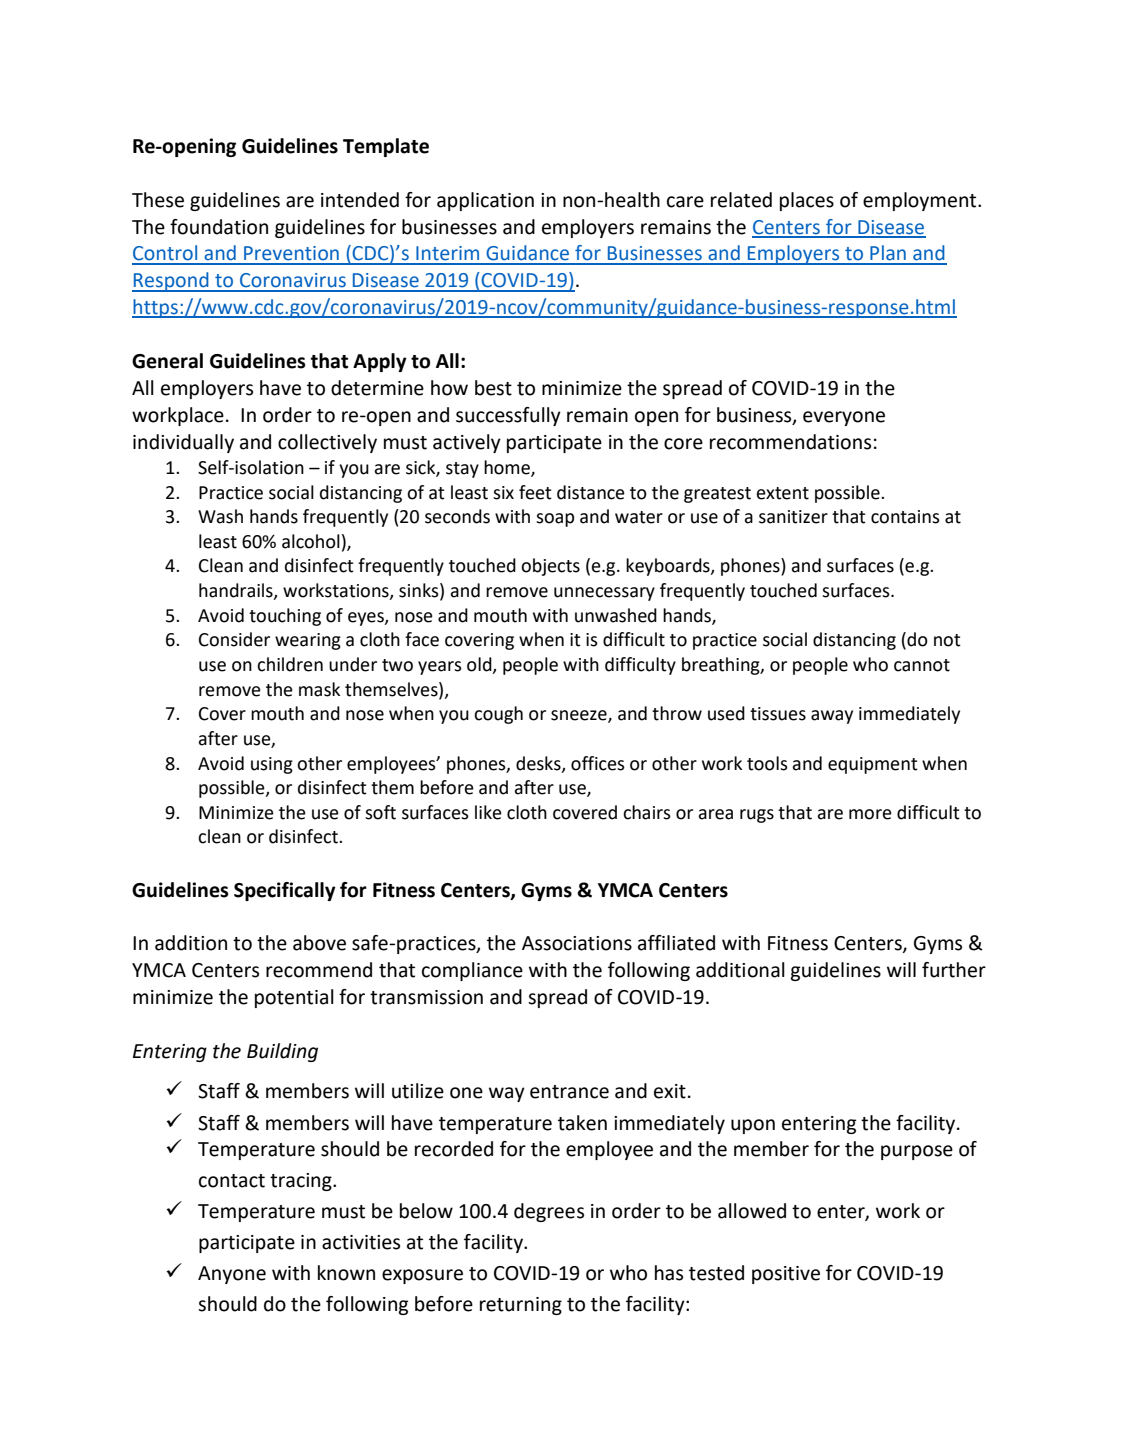 The height and width of the screenshot is (1453, 1123). I want to click on foundation, so click(219, 227).
